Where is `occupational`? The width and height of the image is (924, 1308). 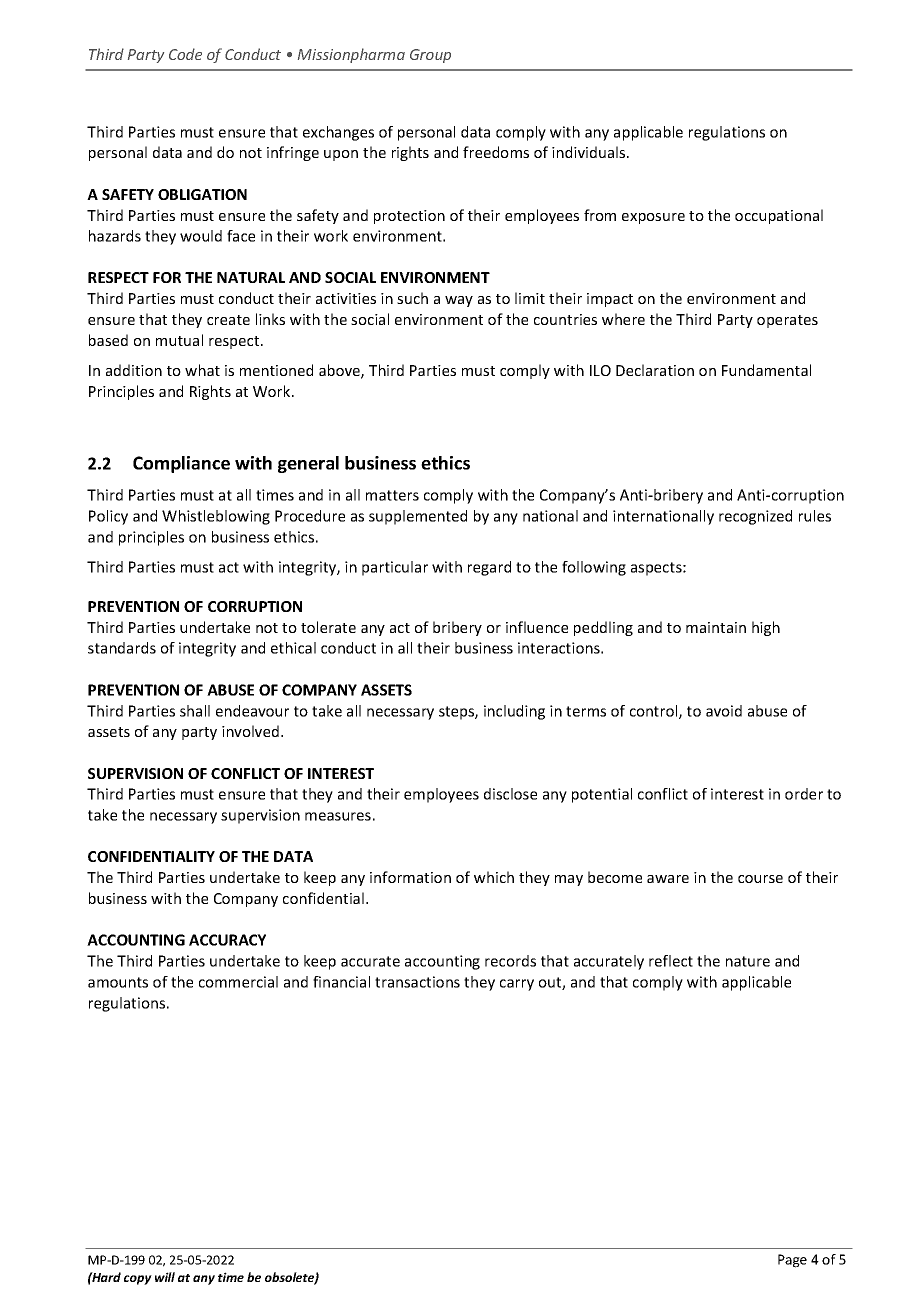 occupational is located at coordinates (779, 216).
